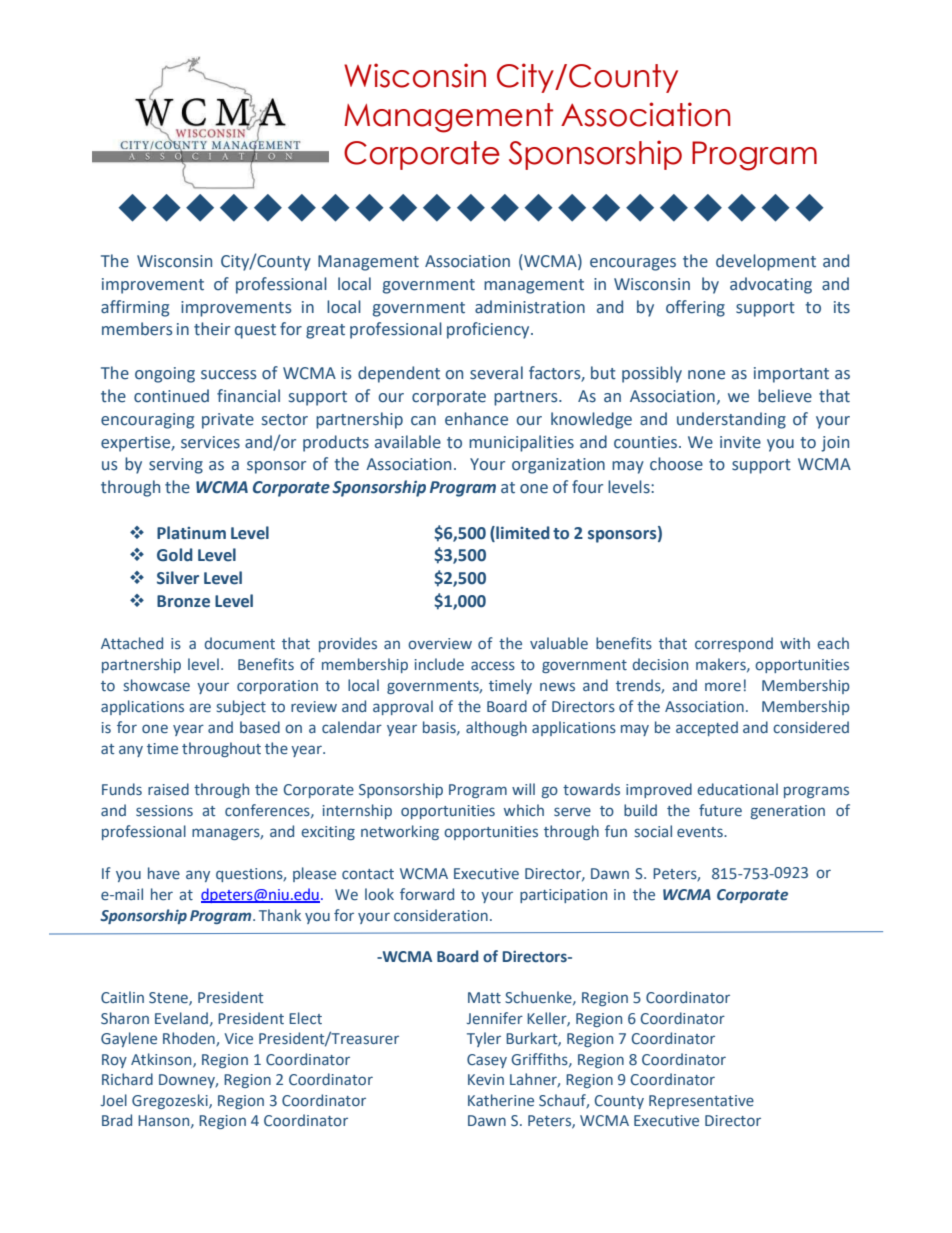 The height and width of the document is (1233, 952). I want to click on administration, so click(530, 307).
